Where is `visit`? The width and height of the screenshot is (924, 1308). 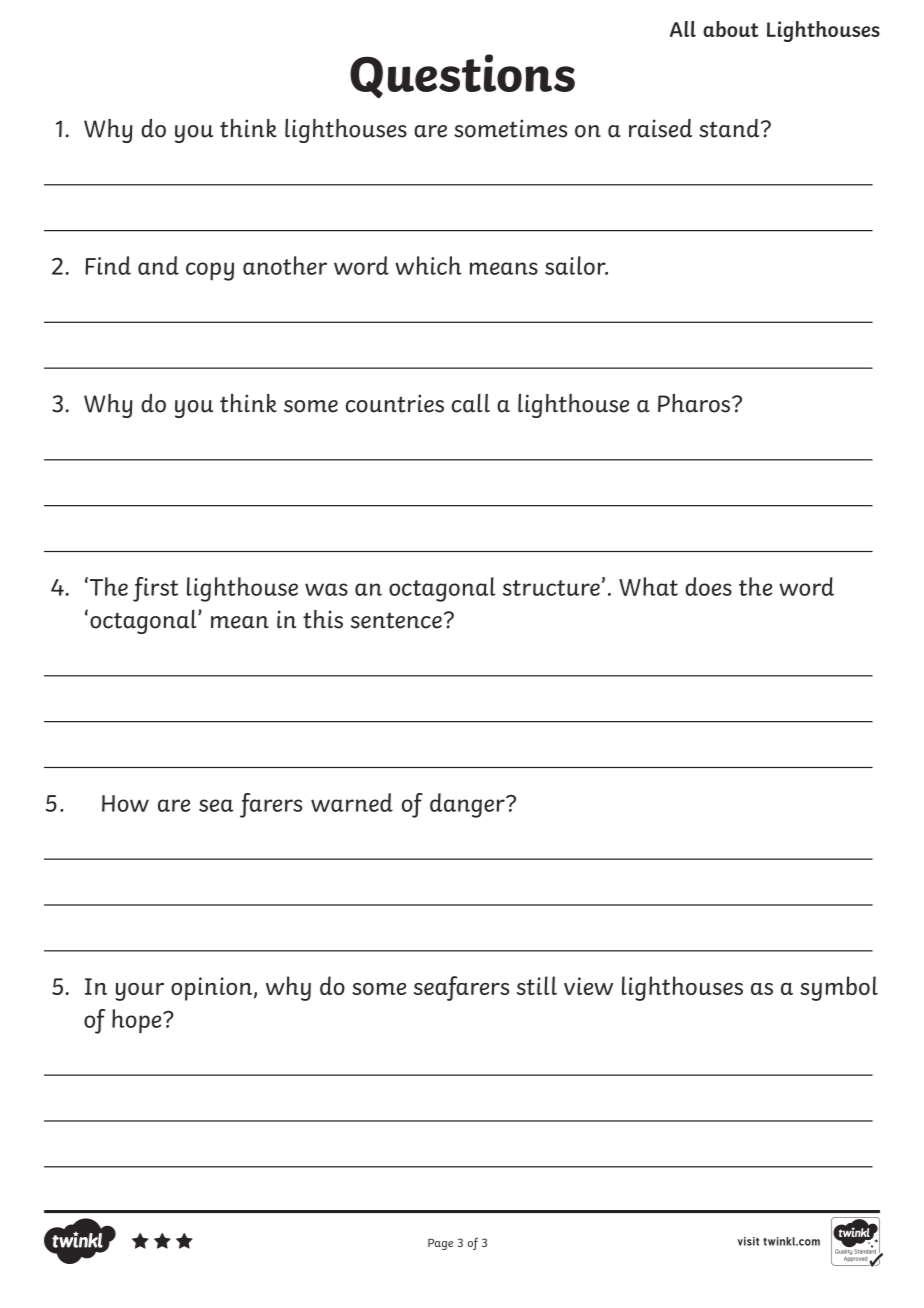
visit is located at coordinates (748, 1241).
